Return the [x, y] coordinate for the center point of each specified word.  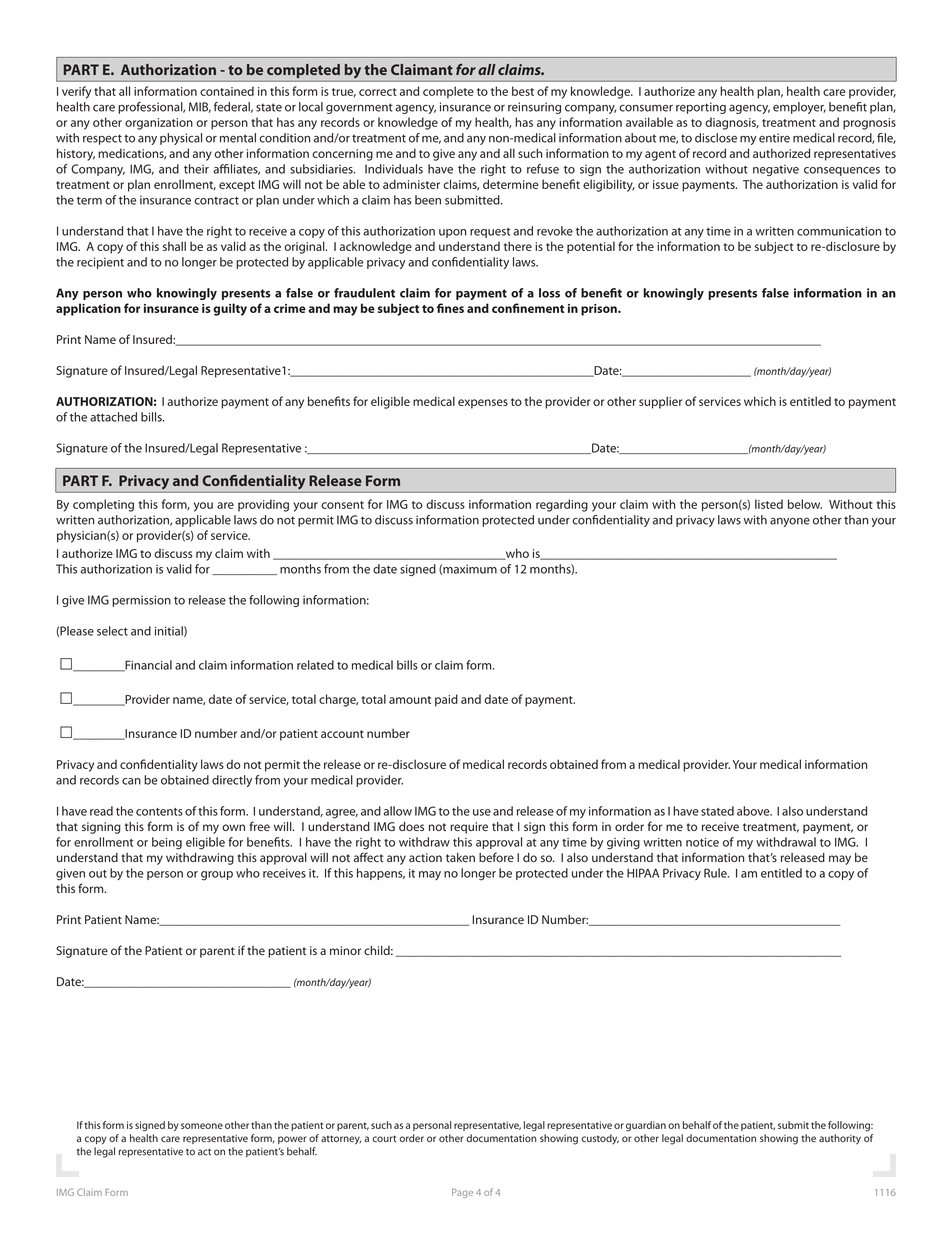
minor [345, 950]
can [131, 781]
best [523, 91]
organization [159, 124]
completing [103, 505]
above [754, 811]
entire [774, 138]
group [217, 876]
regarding [562, 505]
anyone [790, 522]
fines [450, 308]
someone [202, 1126]
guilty [230, 309]
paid [446, 700]
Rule [716, 873]
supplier [660, 402]
